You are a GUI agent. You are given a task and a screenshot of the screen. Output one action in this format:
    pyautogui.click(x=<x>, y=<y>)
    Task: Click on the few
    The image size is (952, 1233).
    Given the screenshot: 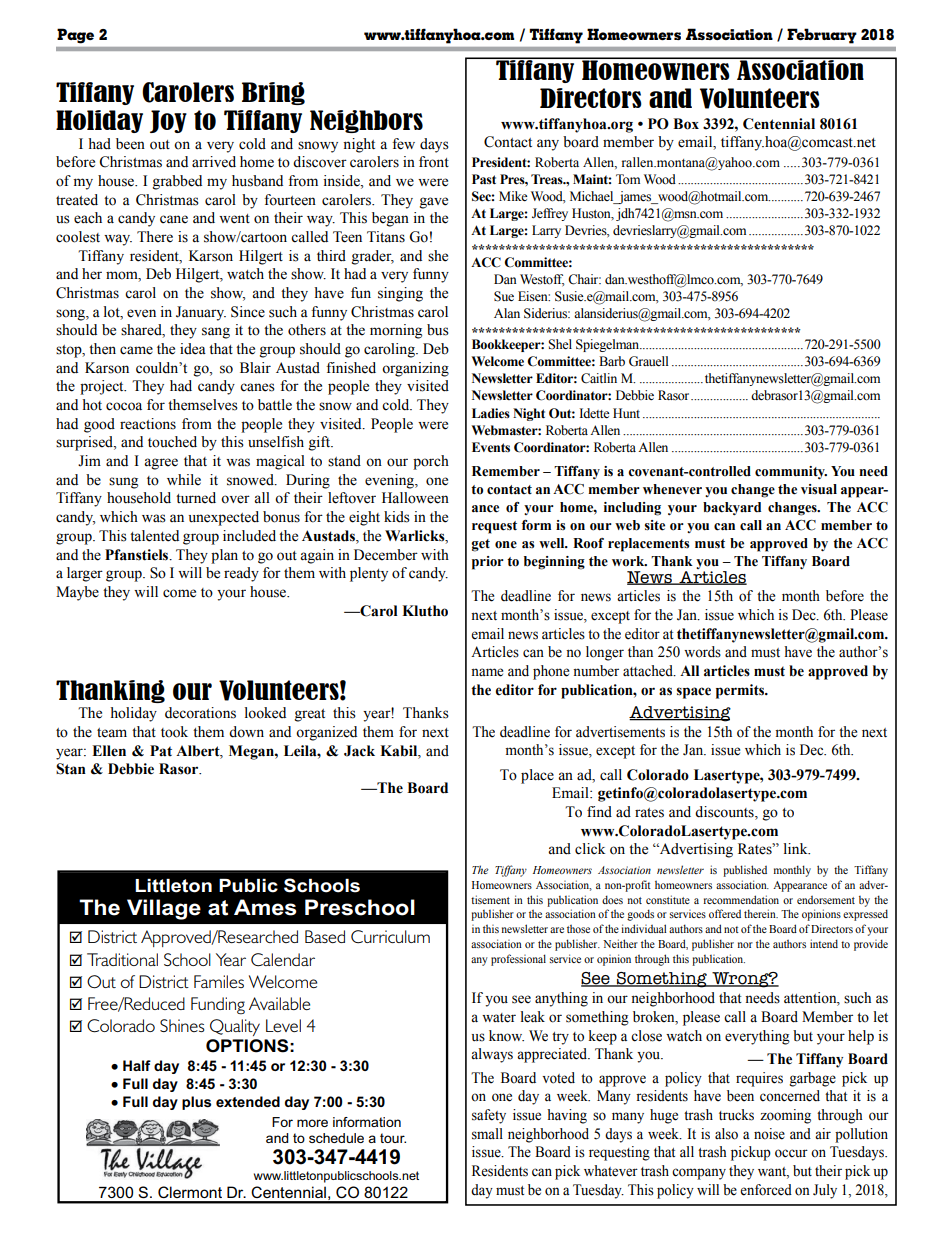 What is the action you would take?
    pyautogui.click(x=403, y=144)
